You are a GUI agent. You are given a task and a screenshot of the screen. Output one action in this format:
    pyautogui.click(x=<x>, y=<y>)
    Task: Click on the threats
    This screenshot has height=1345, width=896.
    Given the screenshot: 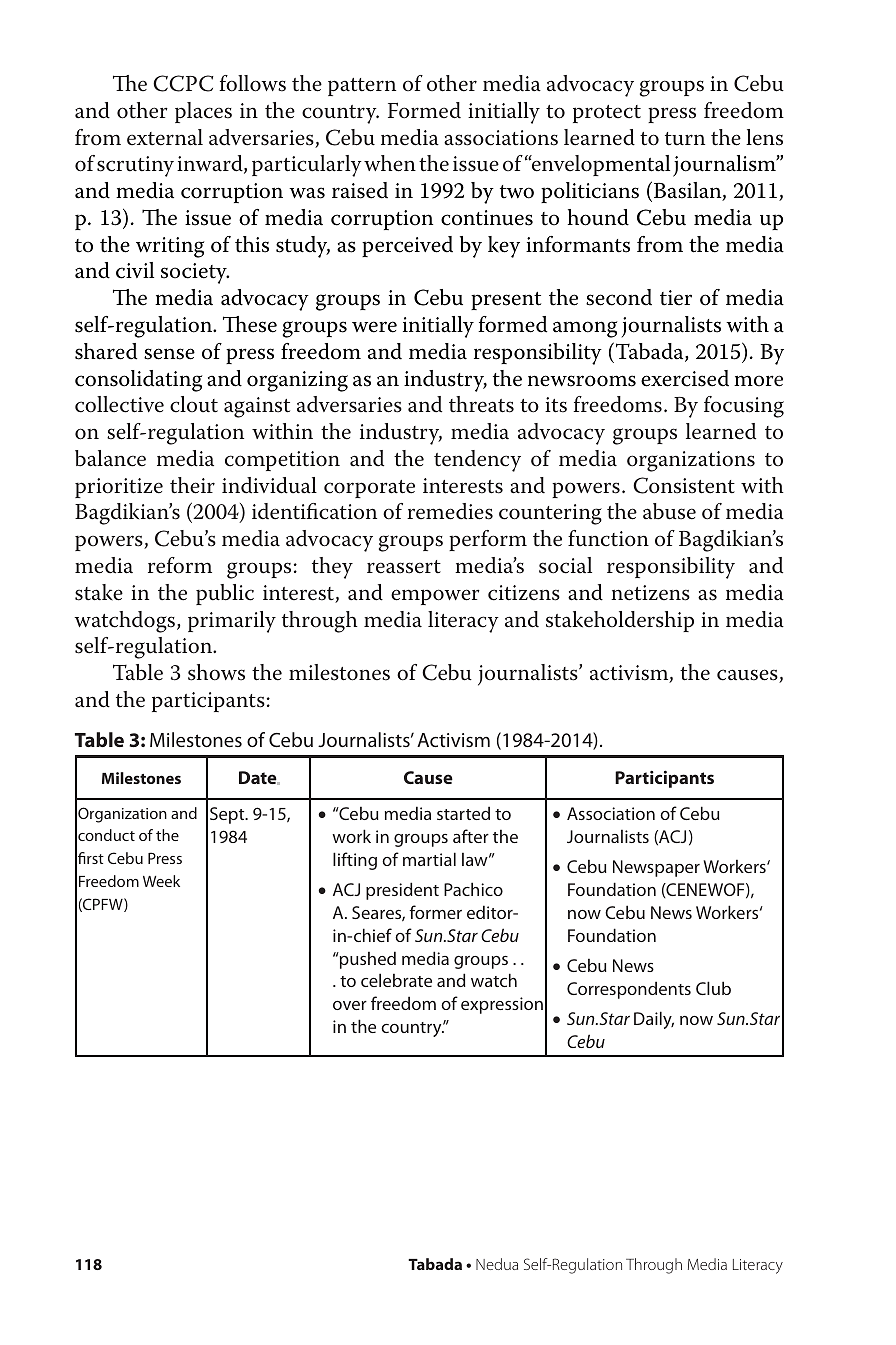 What is the action you would take?
    pyautogui.click(x=481, y=404)
